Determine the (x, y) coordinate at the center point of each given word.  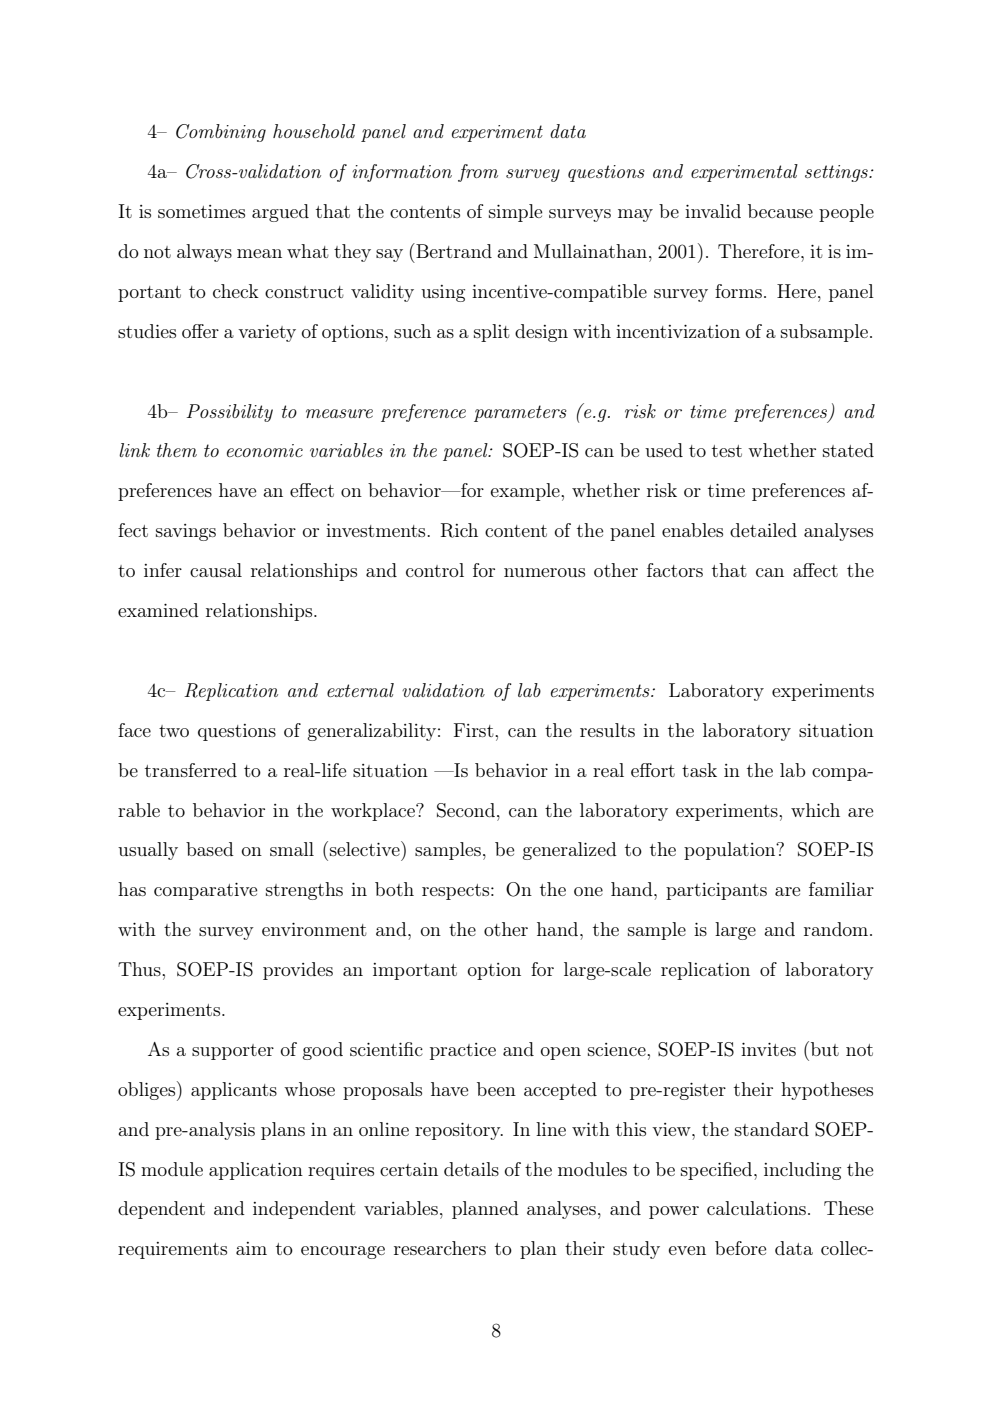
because (780, 211)
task (699, 770)
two (174, 731)
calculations (756, 1208)
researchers (440, 1248)
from (478, 173)
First (475, 730)
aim (251, 1248)
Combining (221, 133)
